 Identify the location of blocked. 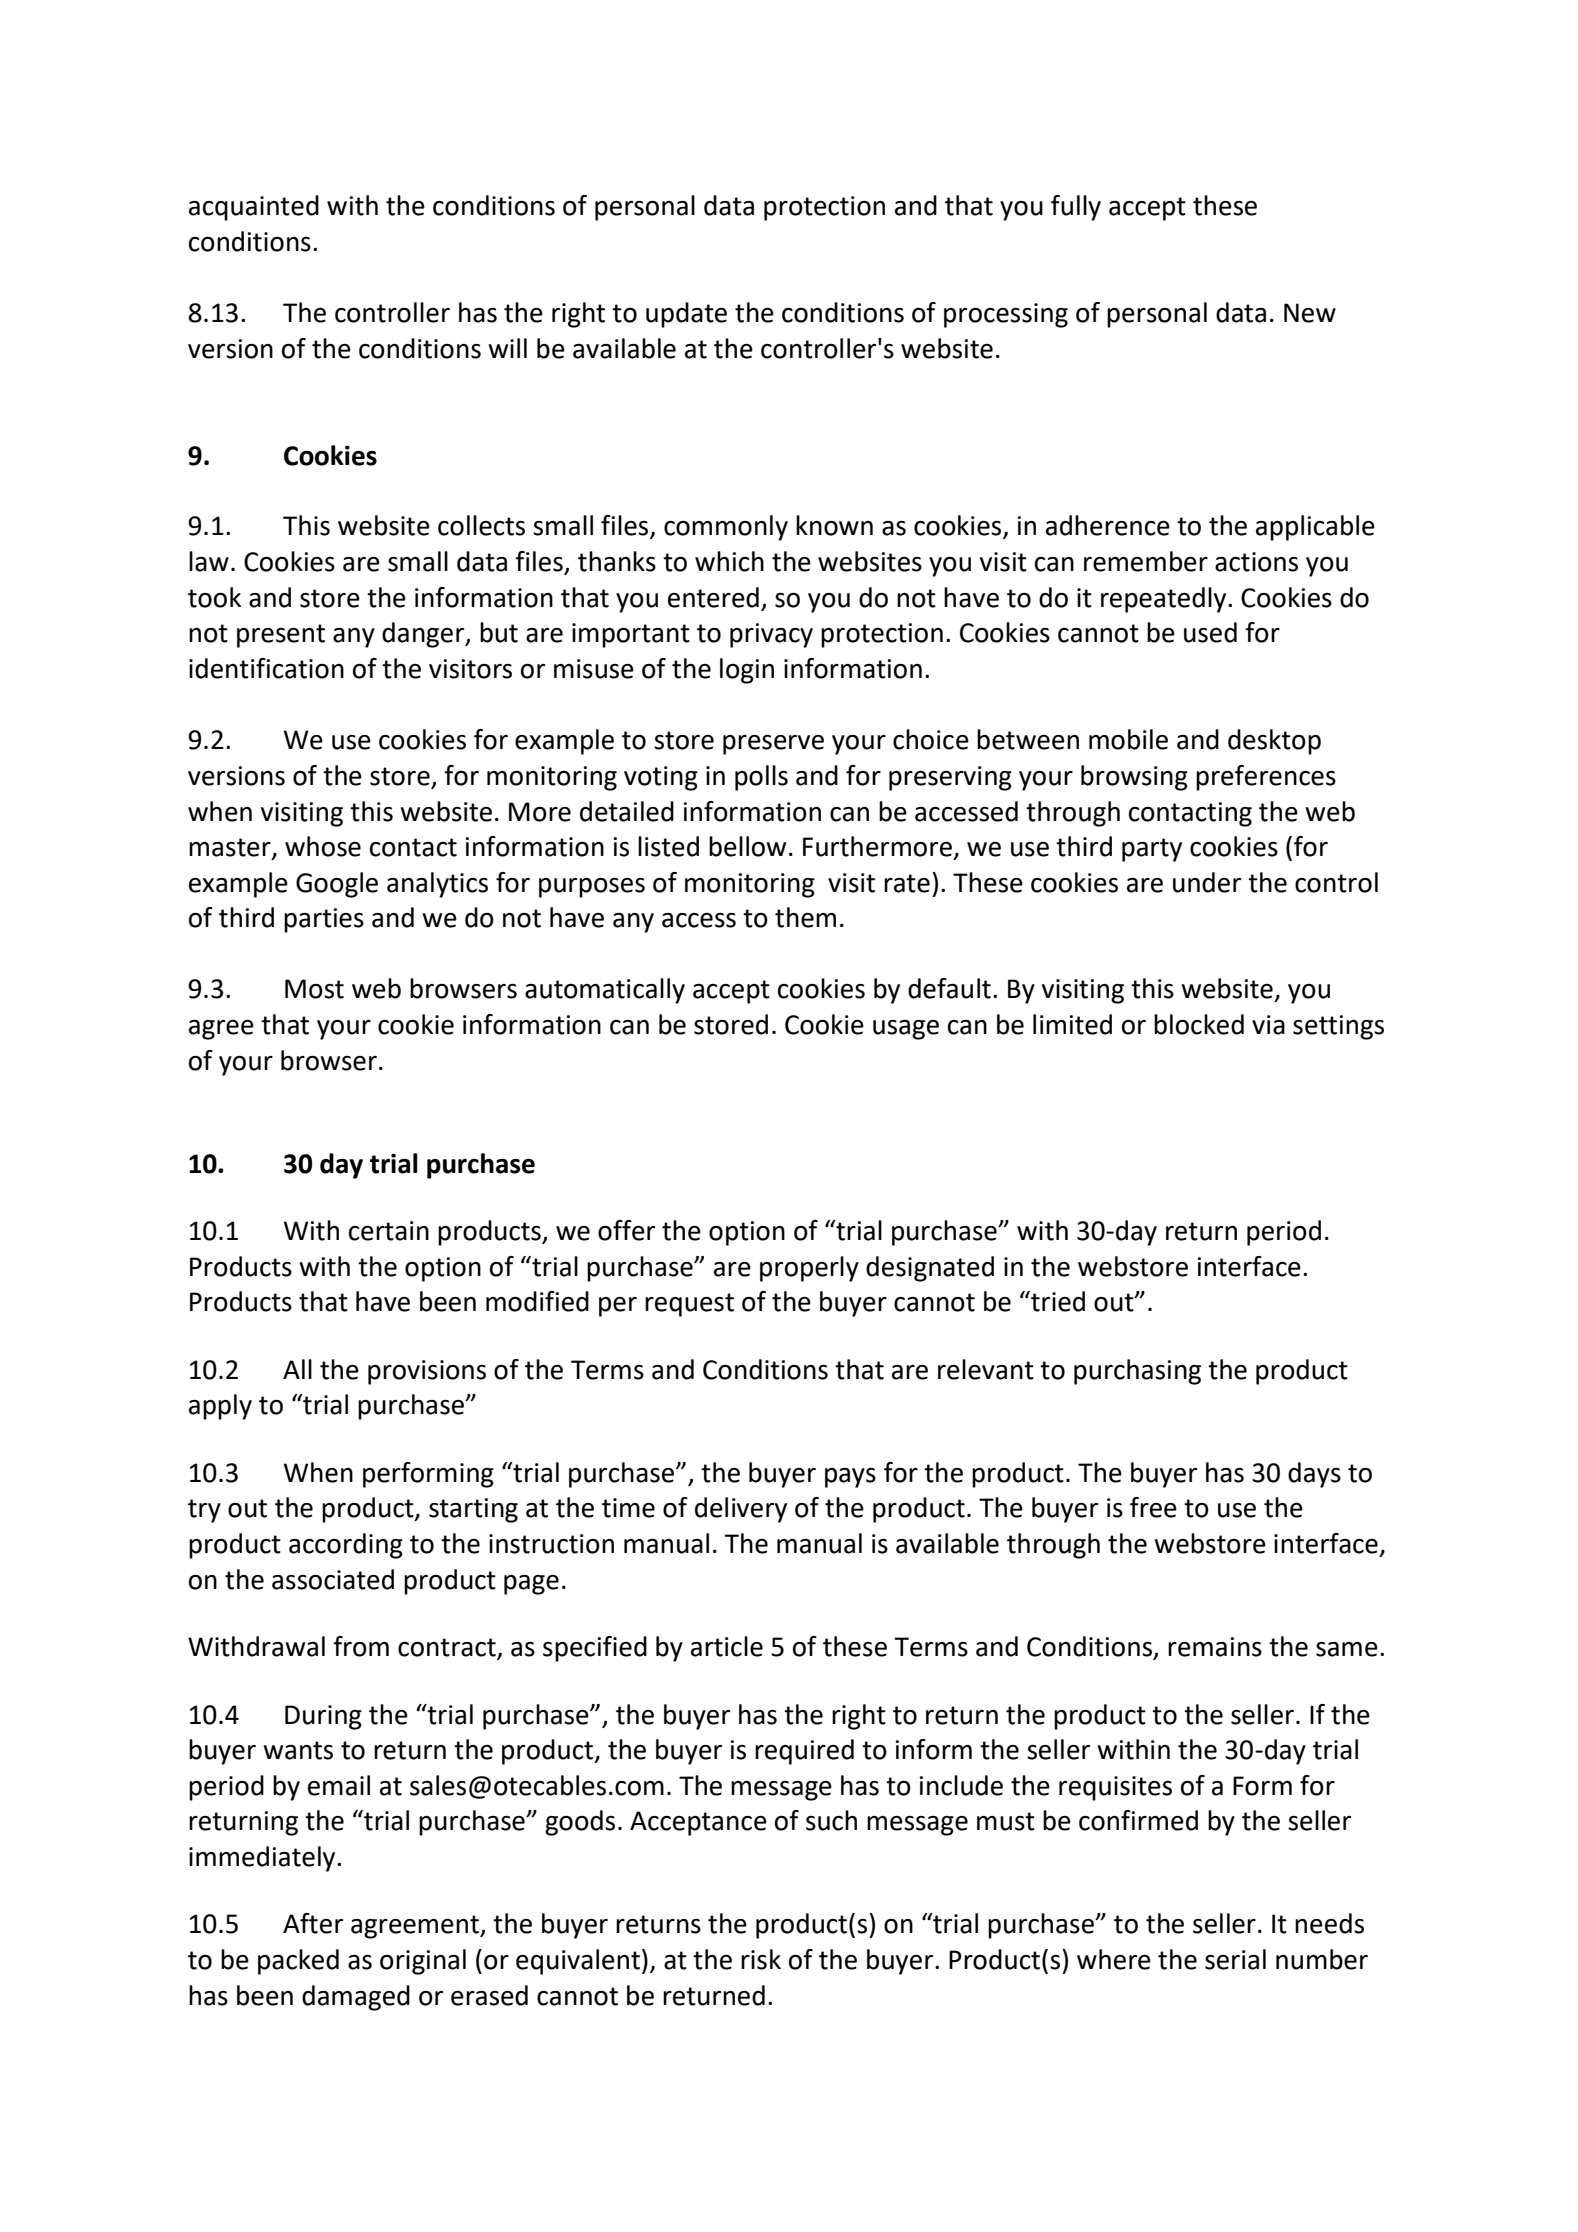
(1199, 1024).
